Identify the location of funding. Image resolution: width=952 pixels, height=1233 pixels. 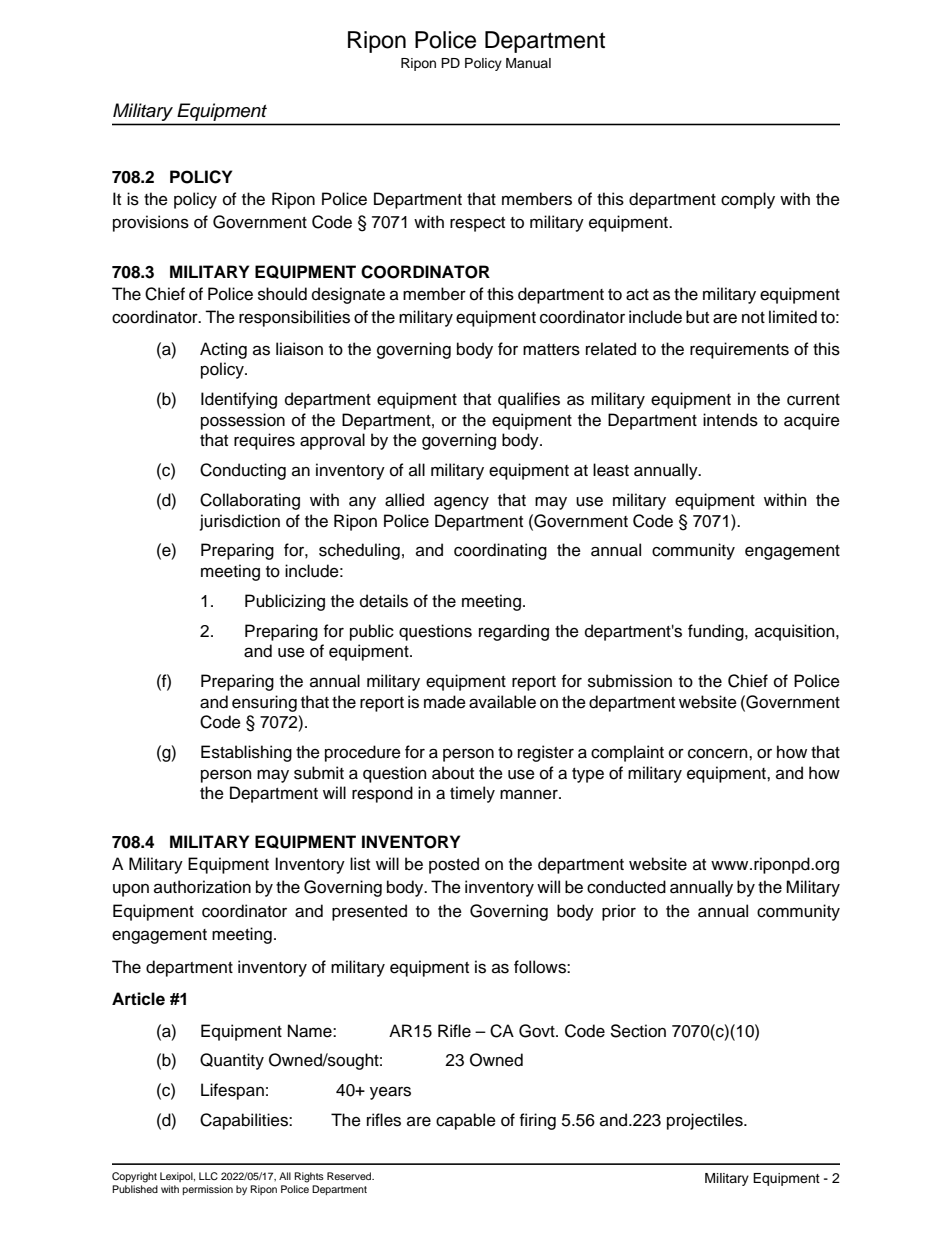
(717, 632).
